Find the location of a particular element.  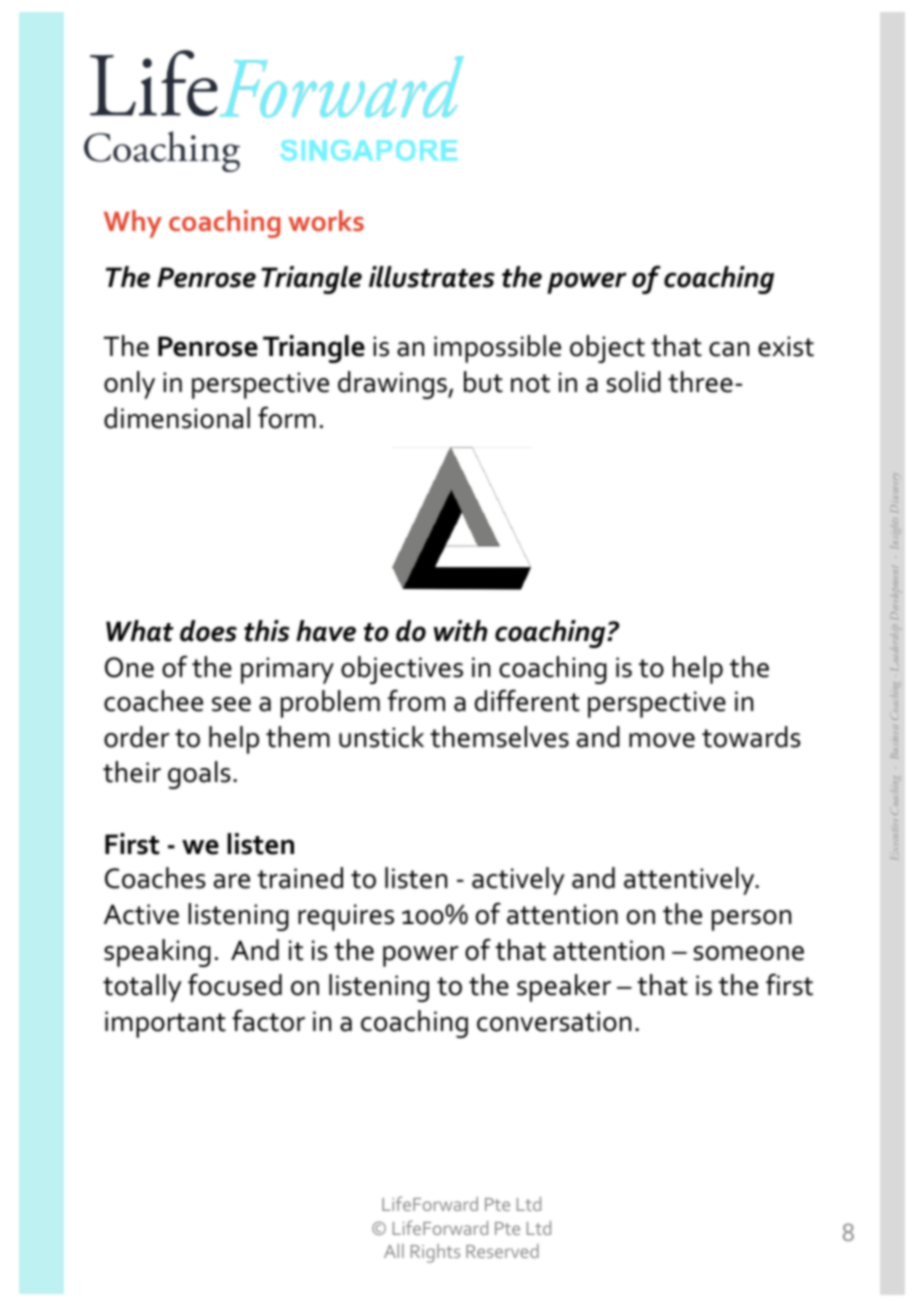

Why is located at coordinates (133, 224).
